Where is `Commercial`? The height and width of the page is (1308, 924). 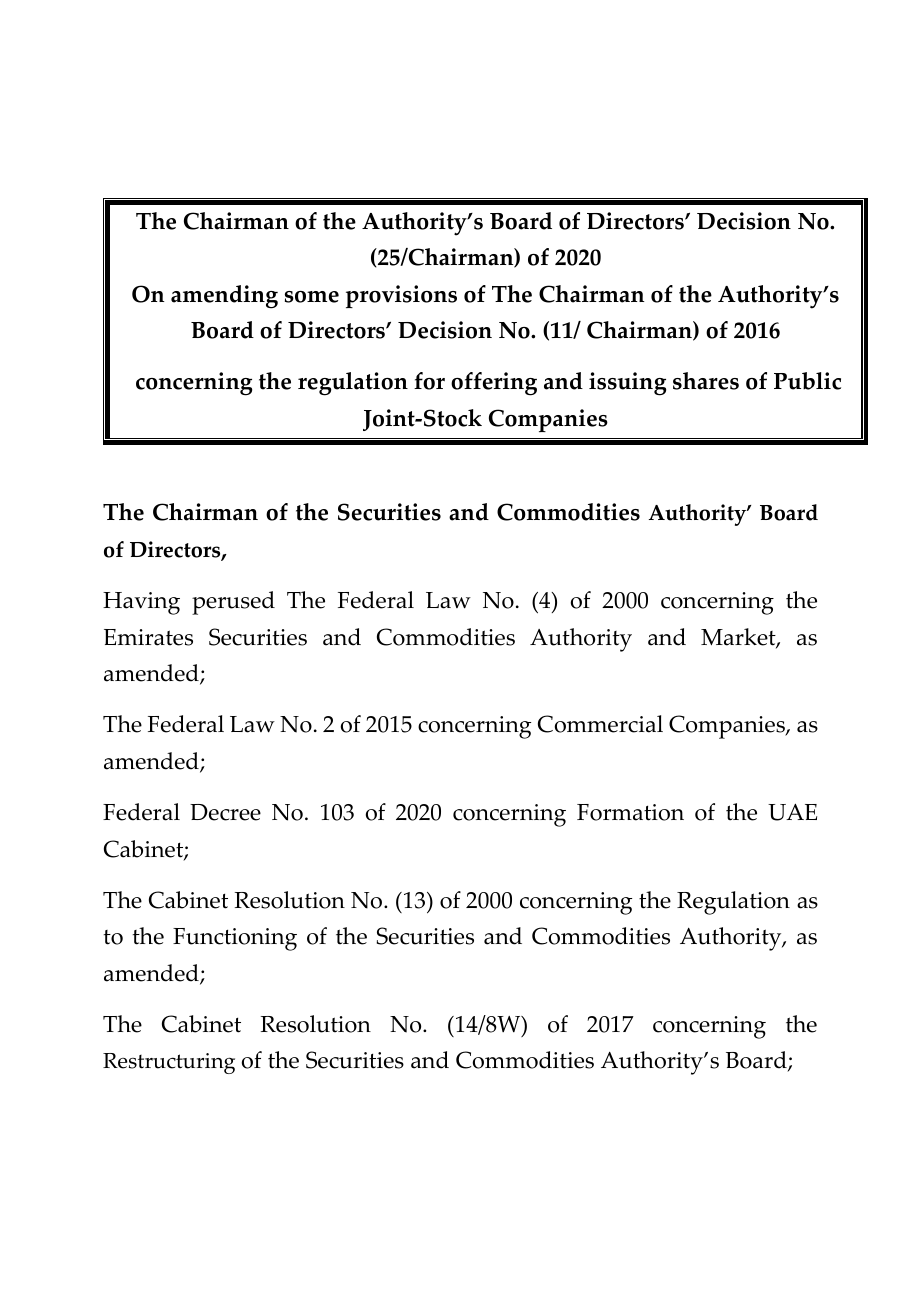
Commercial is located at coordinates (600, 724).
